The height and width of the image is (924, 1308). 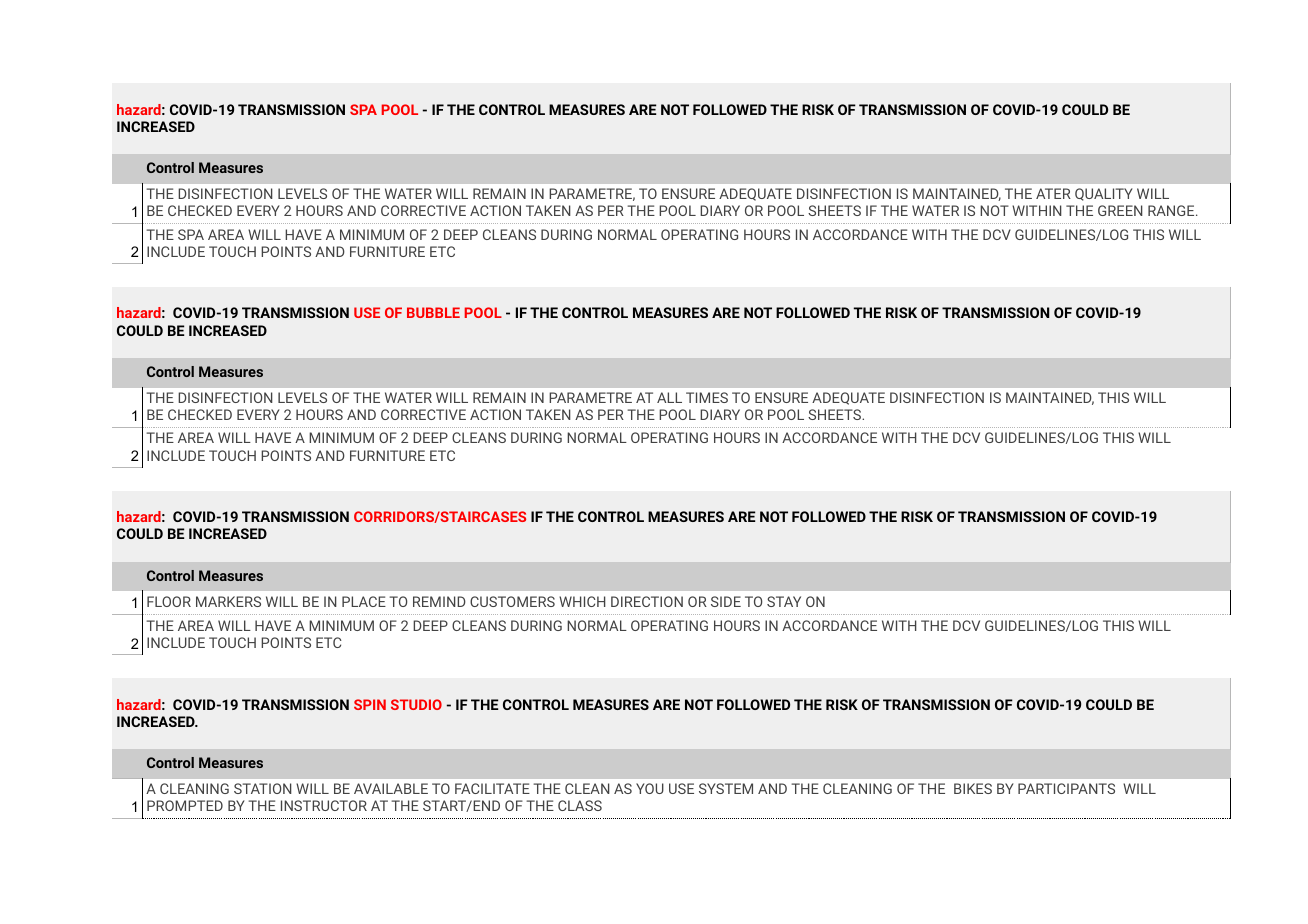 What do you see at coordinates (1172, 210) in the image?
I see `RANGE` at bounding box center [1172, 210].
